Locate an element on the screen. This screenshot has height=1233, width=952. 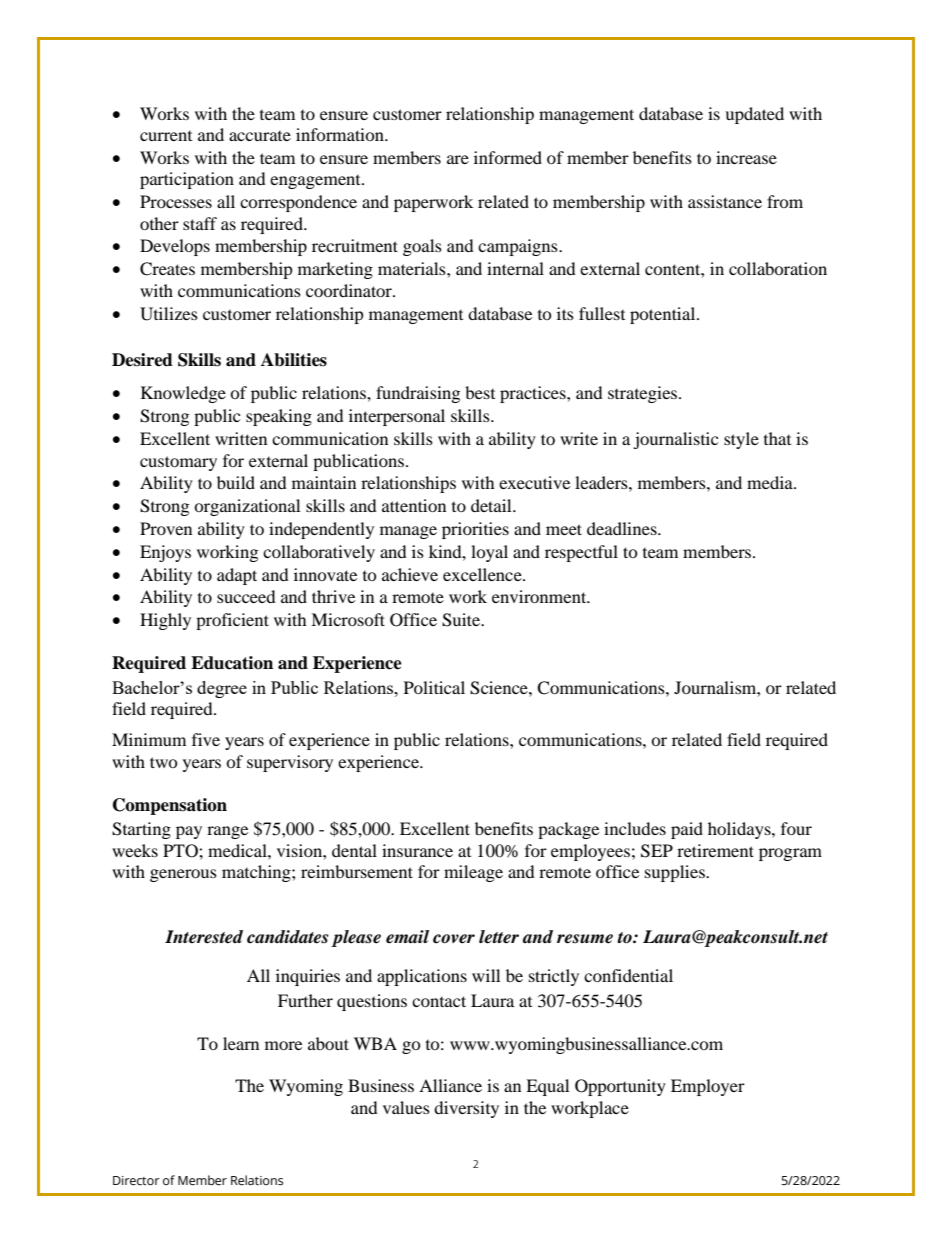
Employer is located at coordinates (708, 1087).
